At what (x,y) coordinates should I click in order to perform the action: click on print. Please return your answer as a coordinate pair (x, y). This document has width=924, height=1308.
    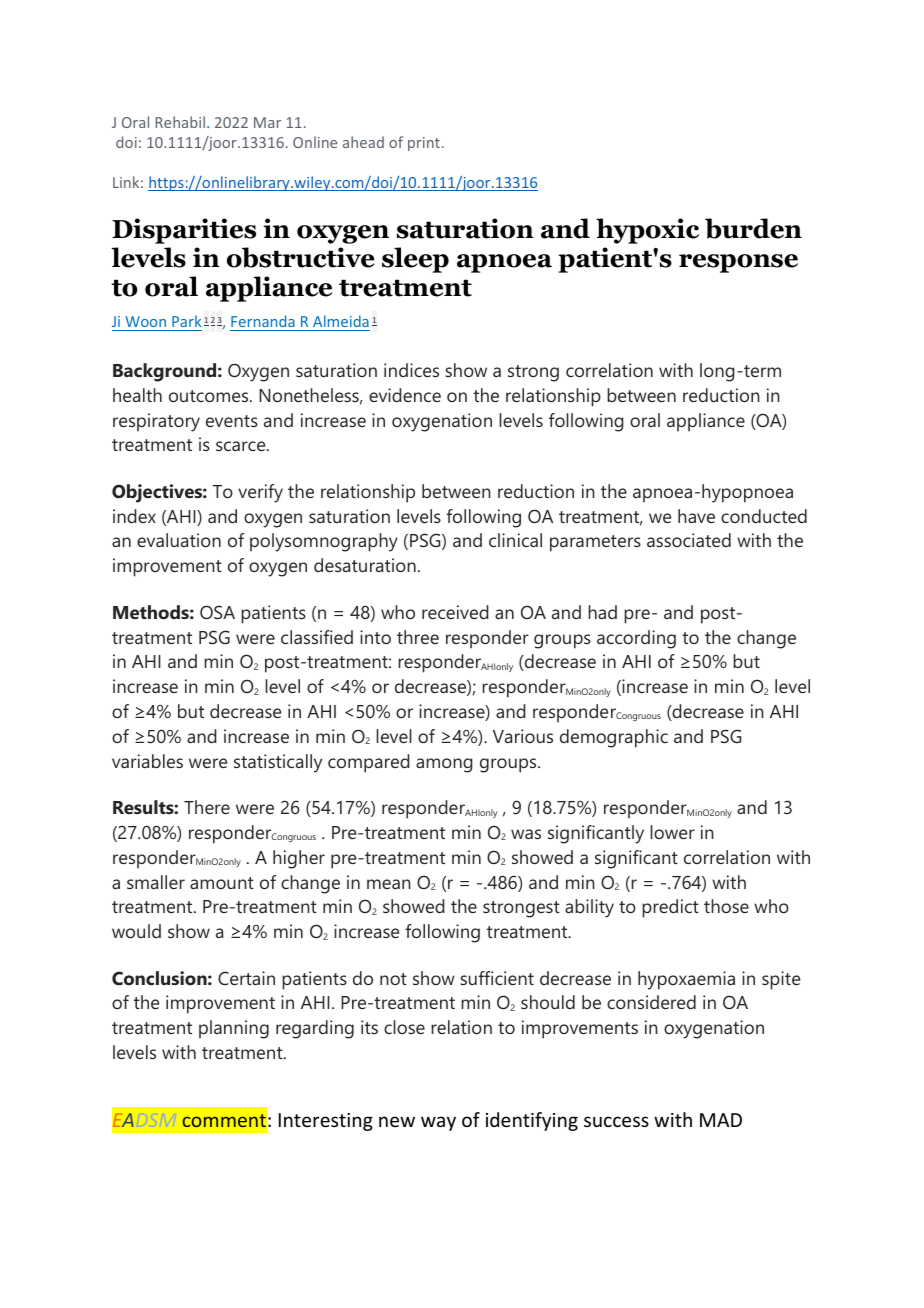
    Looking at the image, I should click on (424, 144).
